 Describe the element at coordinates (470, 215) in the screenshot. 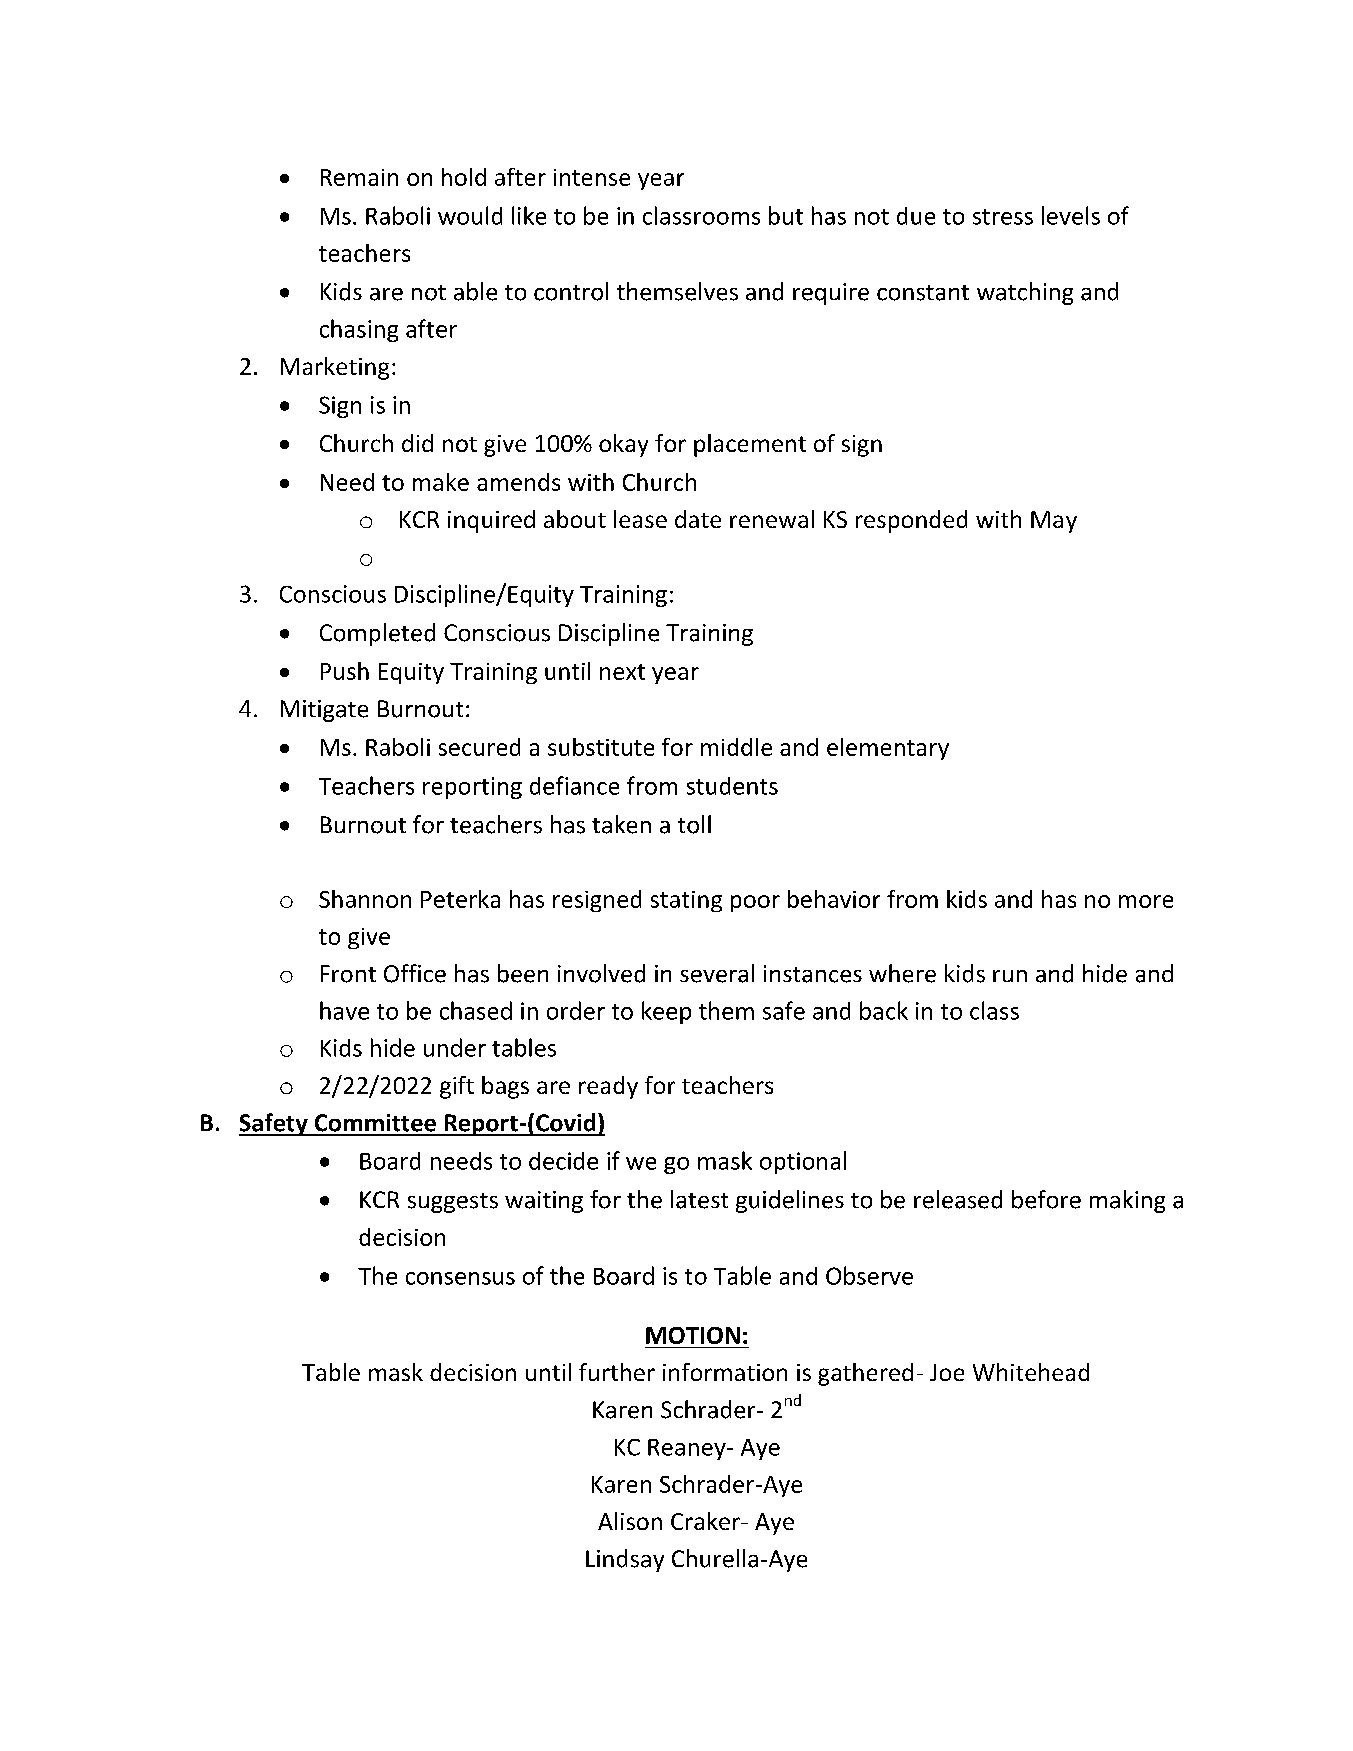

I see `would` at that location.
